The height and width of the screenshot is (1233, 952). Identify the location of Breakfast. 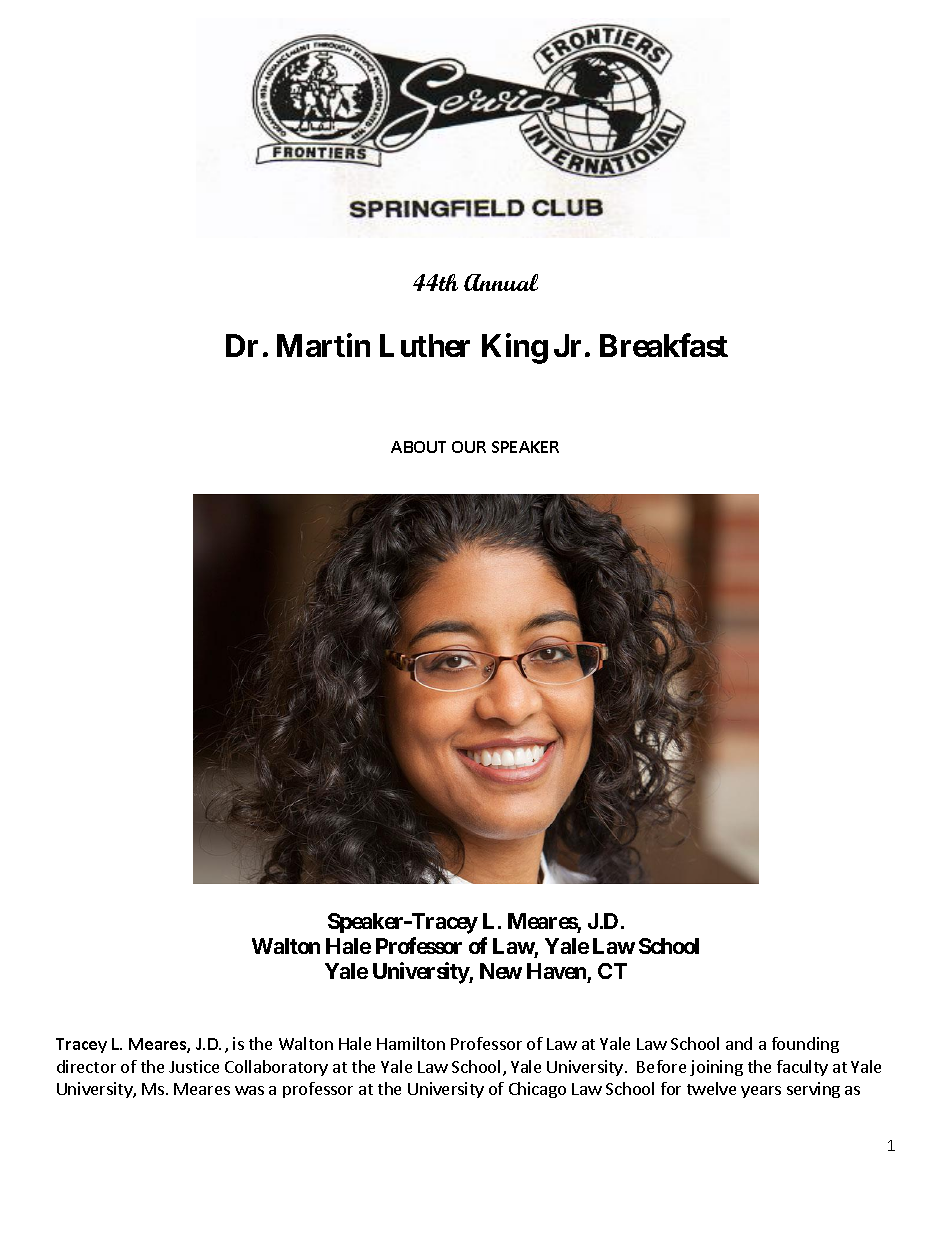
(664, 345).
